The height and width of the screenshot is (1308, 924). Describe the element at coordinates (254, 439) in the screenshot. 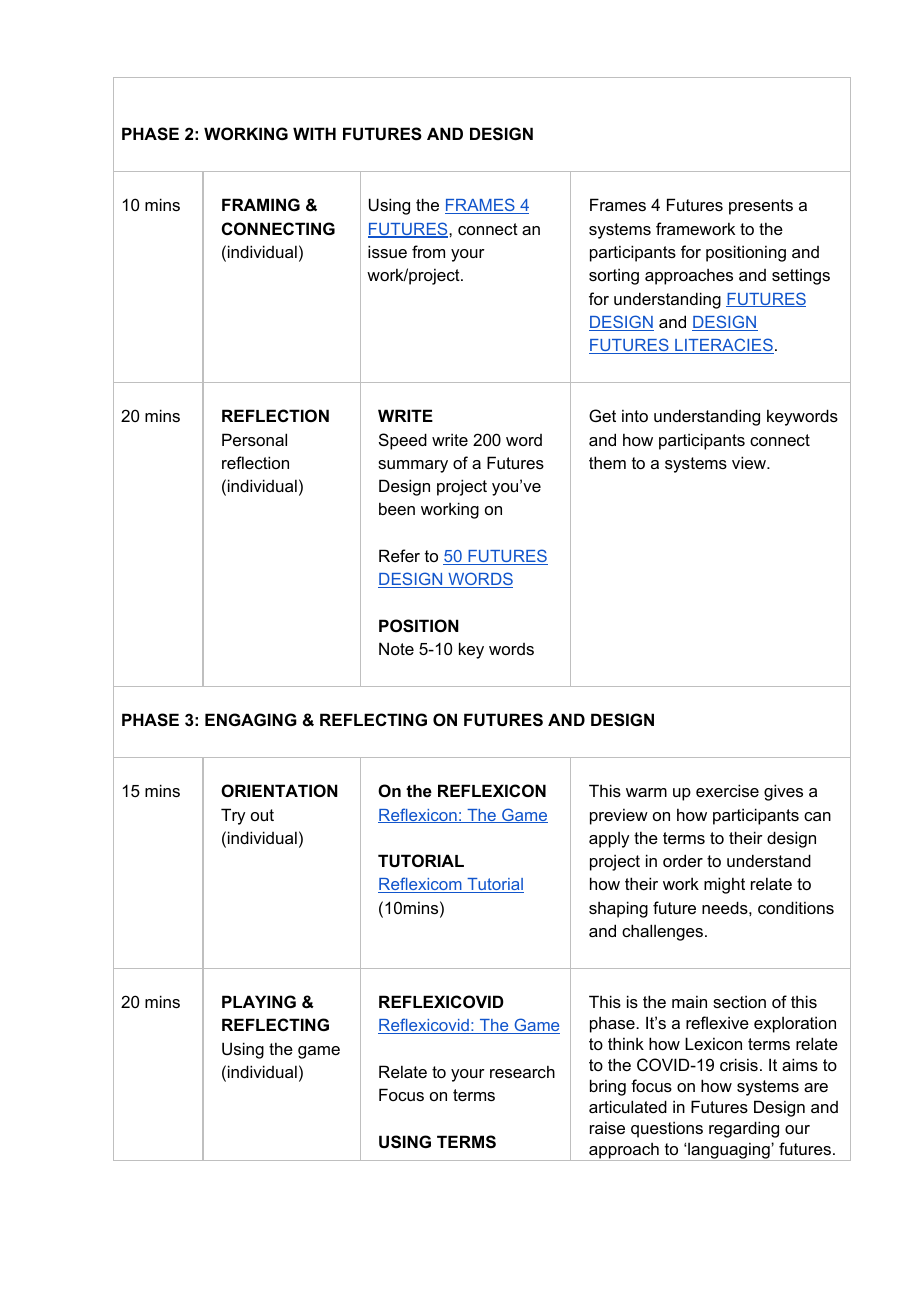

I see `Personal` at that location.
